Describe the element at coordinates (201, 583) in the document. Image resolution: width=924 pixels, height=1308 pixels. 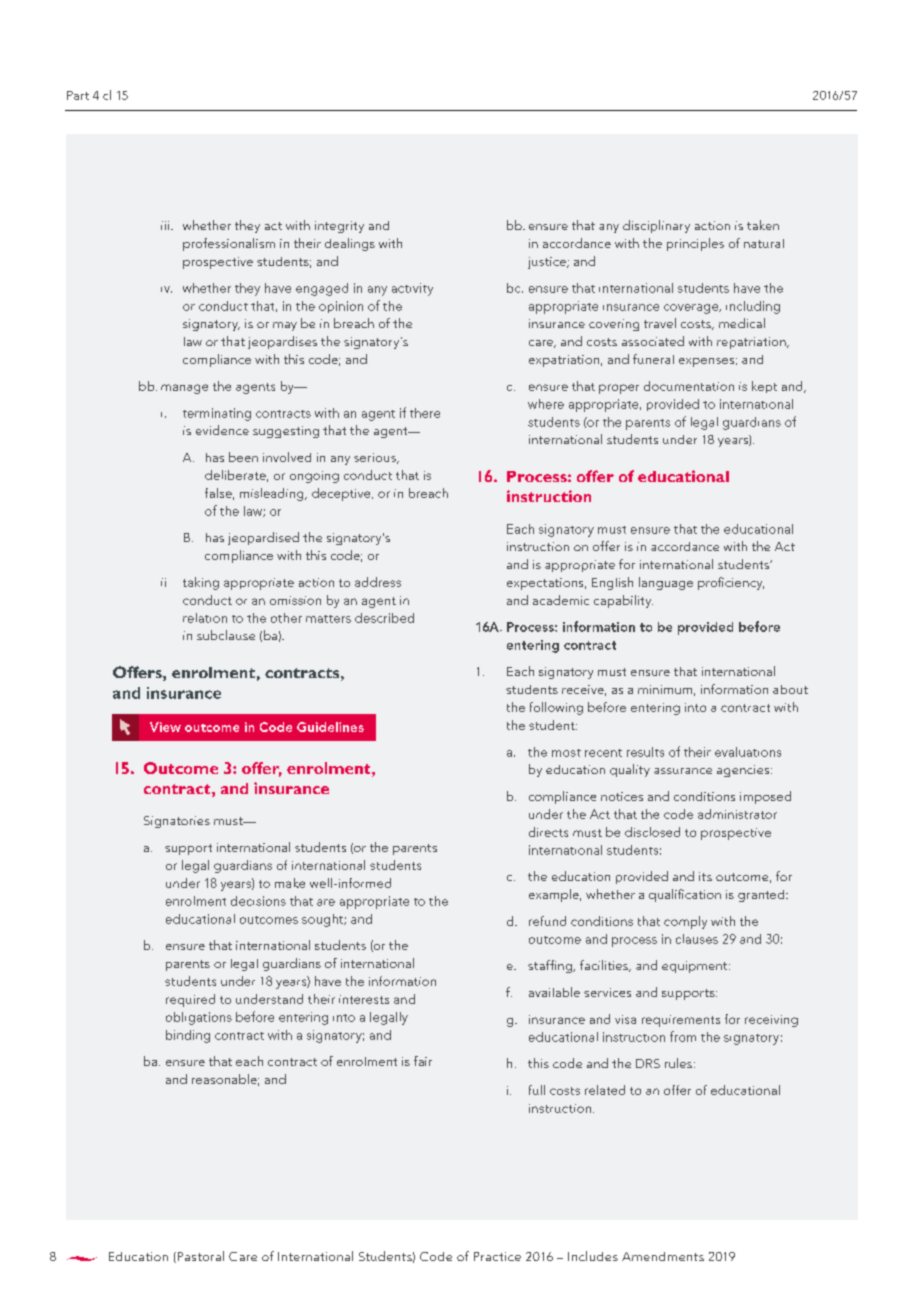
I see `taking` at that location.
